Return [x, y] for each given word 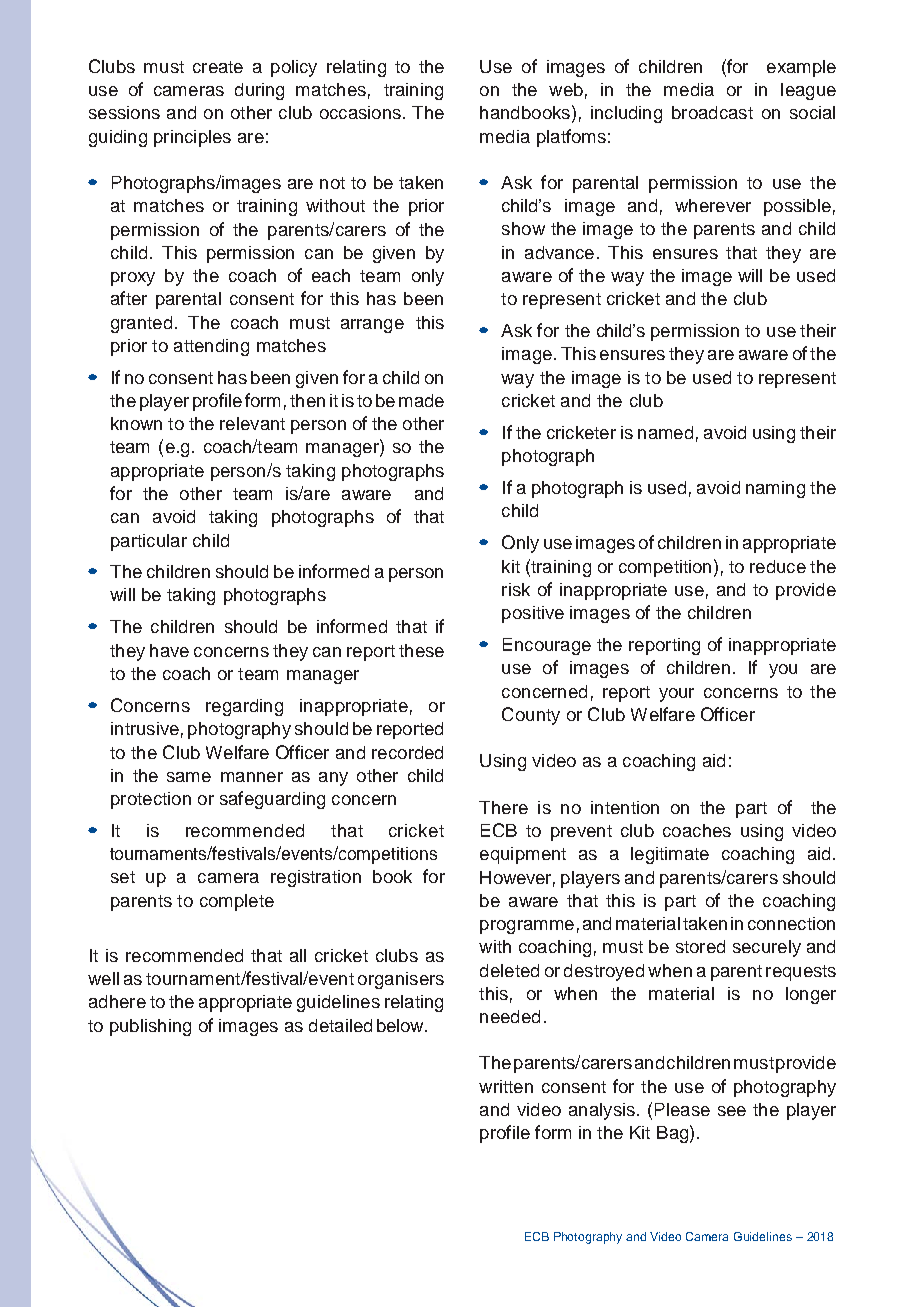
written [506, 1086]
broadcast [712, 112]
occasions [360, 112]
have [169, 650]
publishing [150, 1027]
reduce [778, 566]
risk [516, 589]
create [218, 67]
